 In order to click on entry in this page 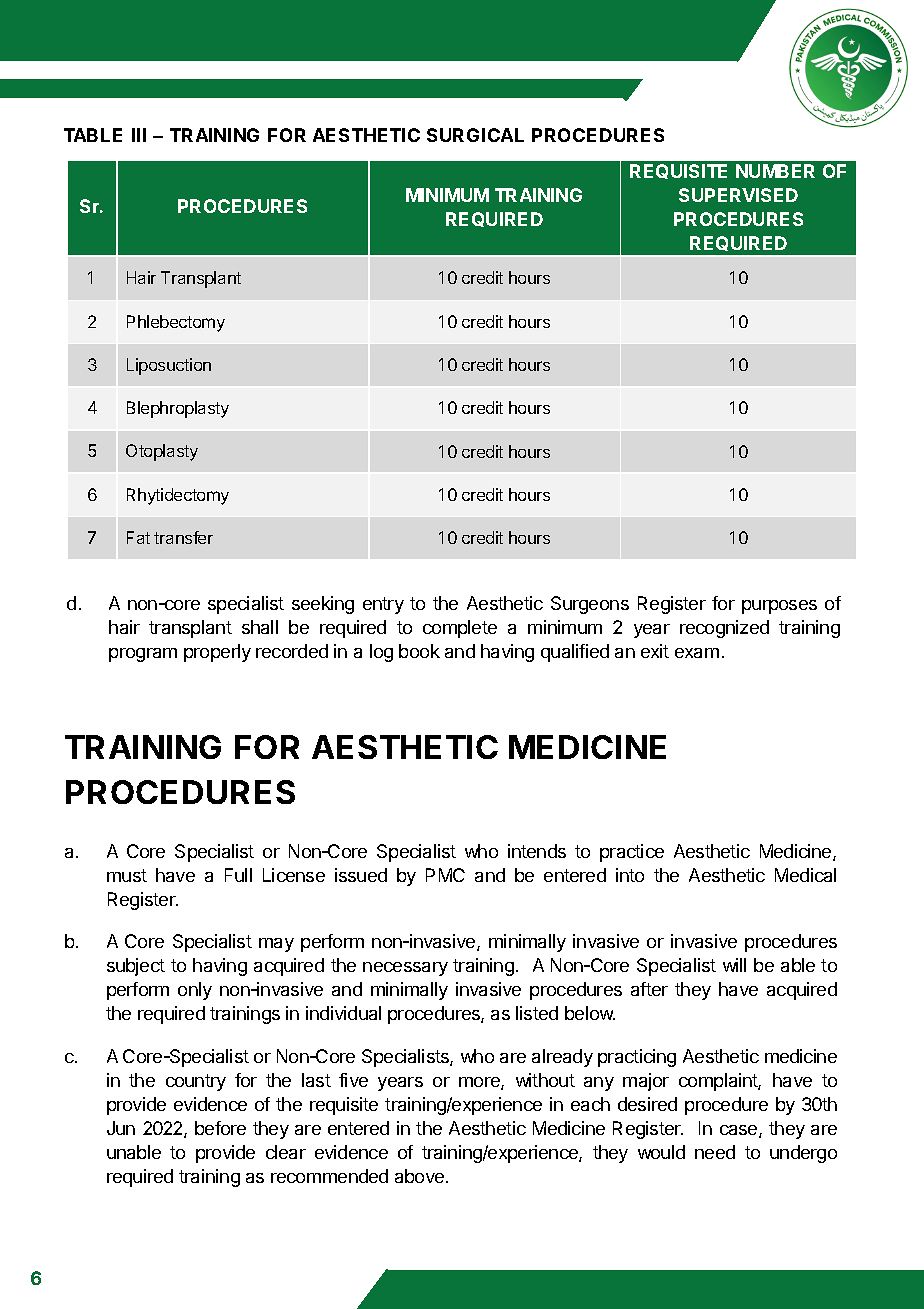, I will do `click(383, 605)`.
